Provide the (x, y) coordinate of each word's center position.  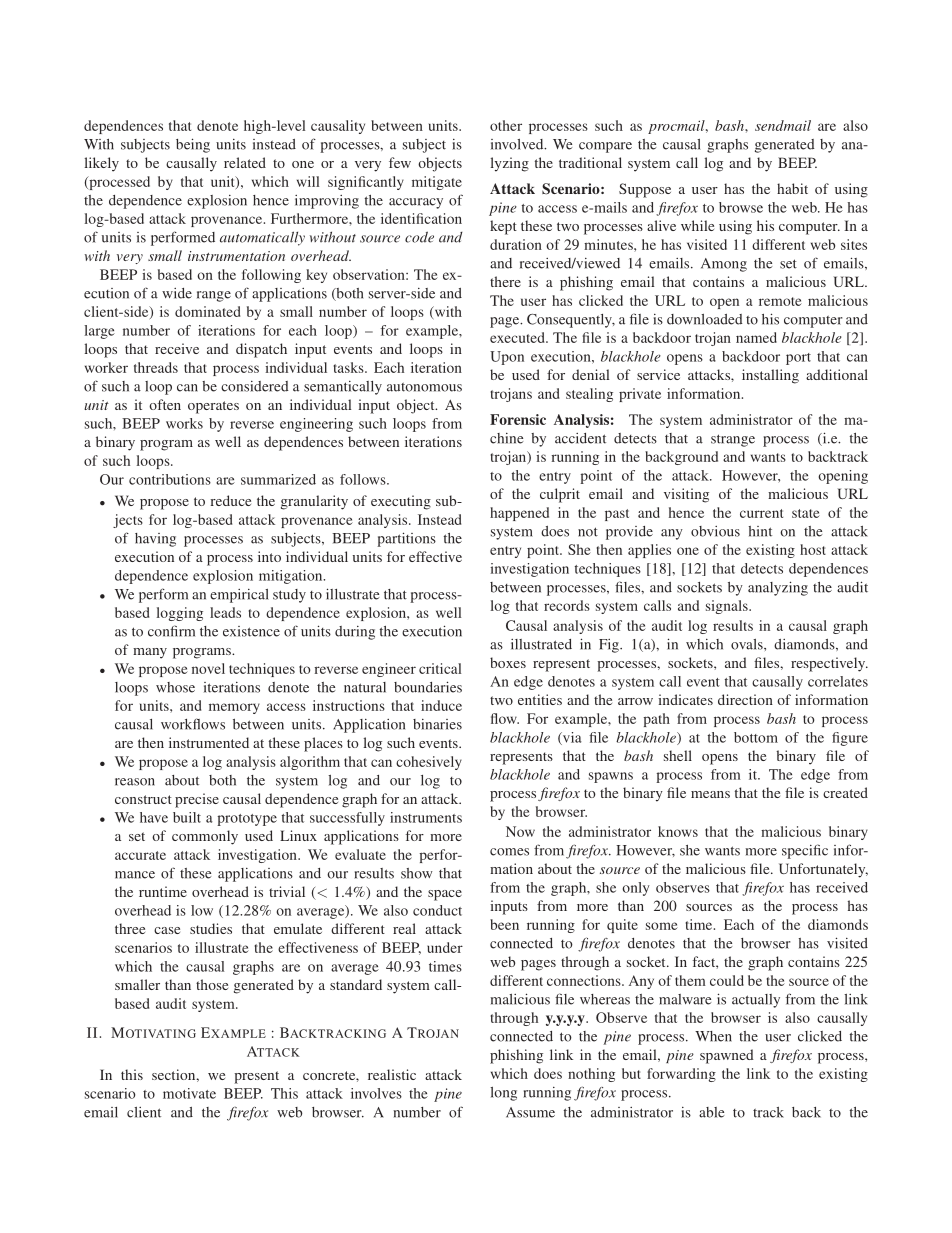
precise (197, 800)
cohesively (429, 763)
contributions (170, 479)
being (193, 145)
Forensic (518, 419)
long (503, 1094)
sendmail (783, 125)
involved (518, 144)
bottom (756, 737)
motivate (189, 1093)
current (761, 513)
